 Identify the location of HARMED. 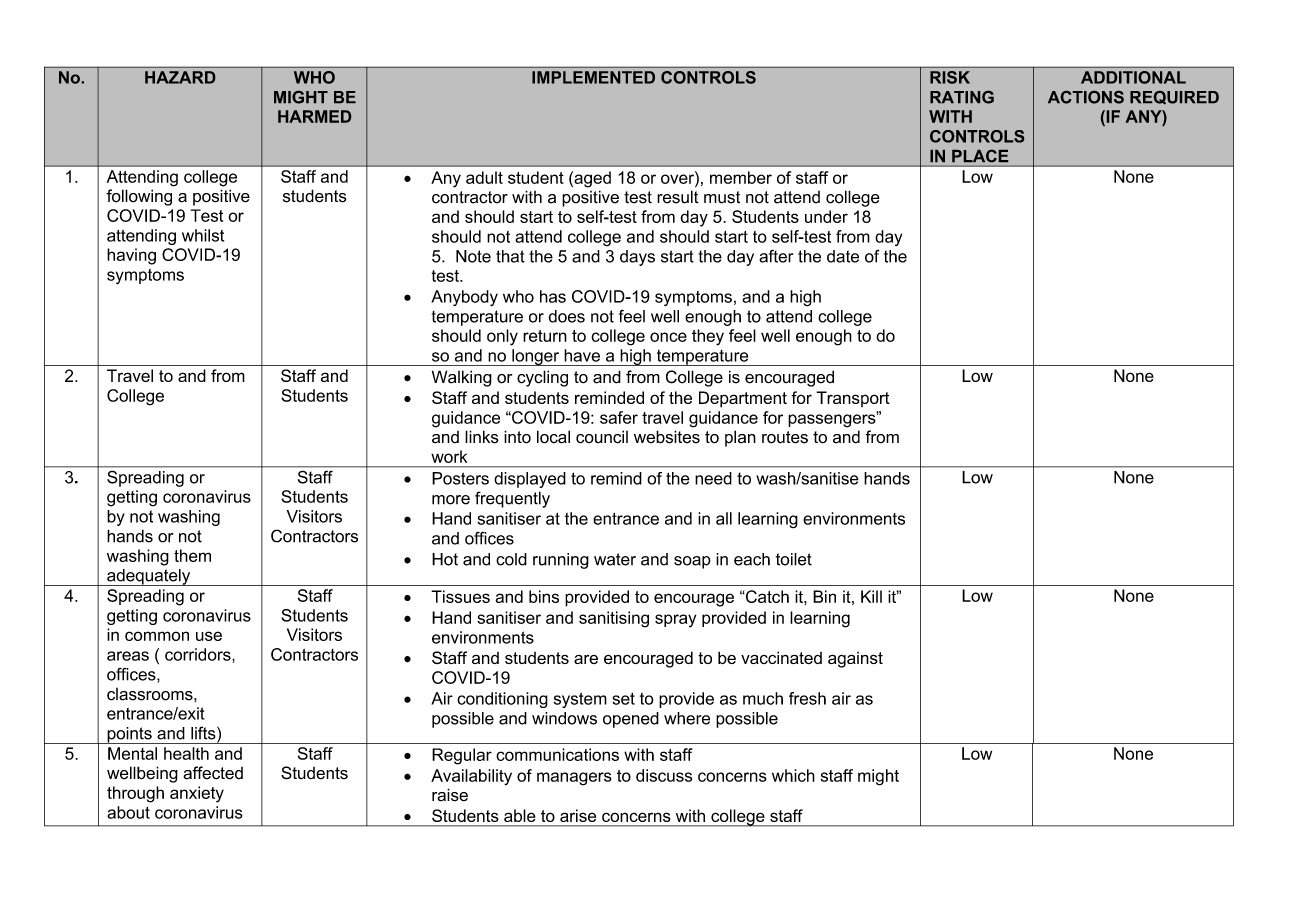
(314, 116).
